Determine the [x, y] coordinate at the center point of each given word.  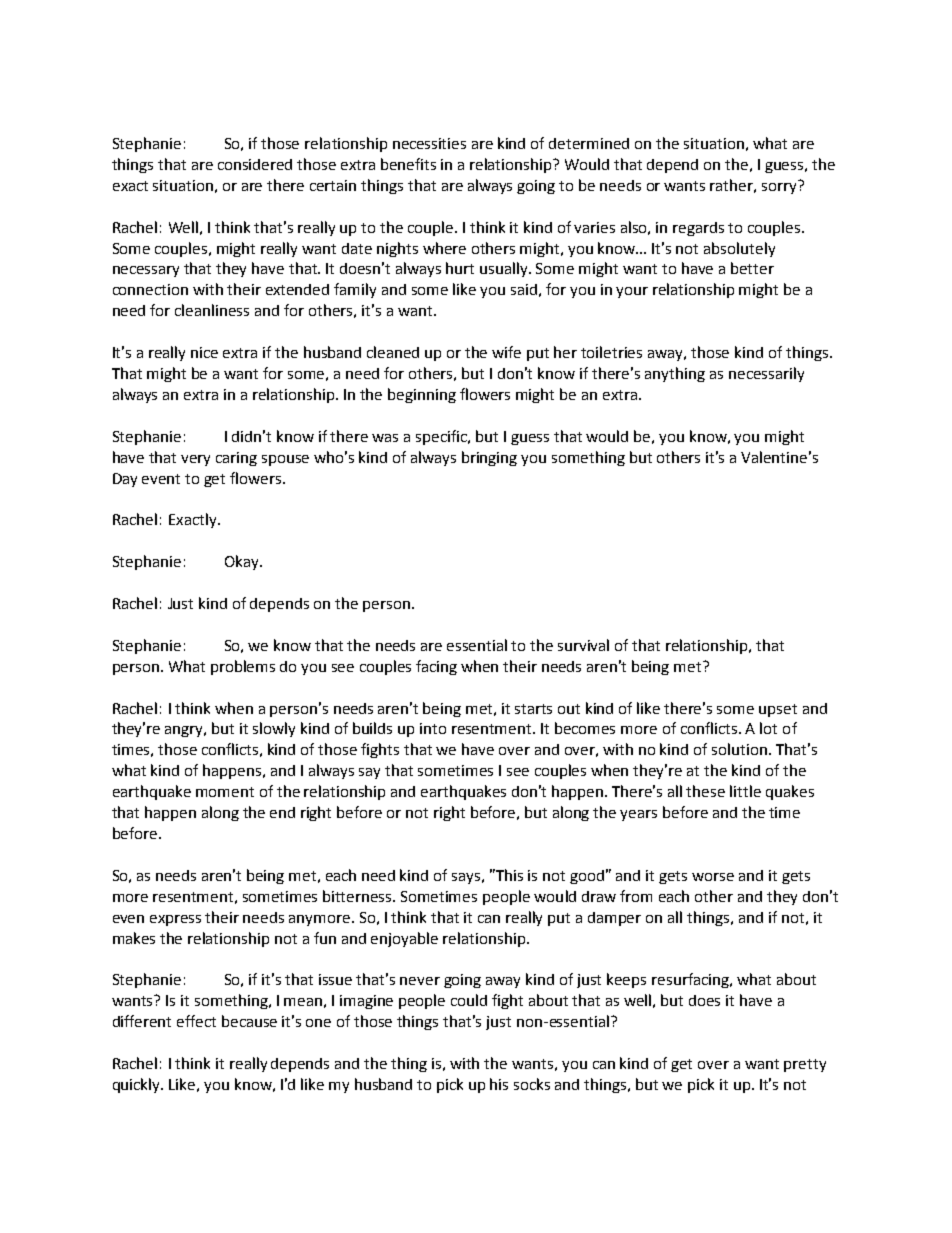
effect [196, 1021]
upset [778, 710]
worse [713, 877]
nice [204, 352]
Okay [243, 562]
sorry [780, 187]
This [508, 875]
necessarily [766, 374]
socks [532, 1084]
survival [583, 645]
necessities [429, 143]
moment [225, 792]
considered [255, 164]
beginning [422, 395]
